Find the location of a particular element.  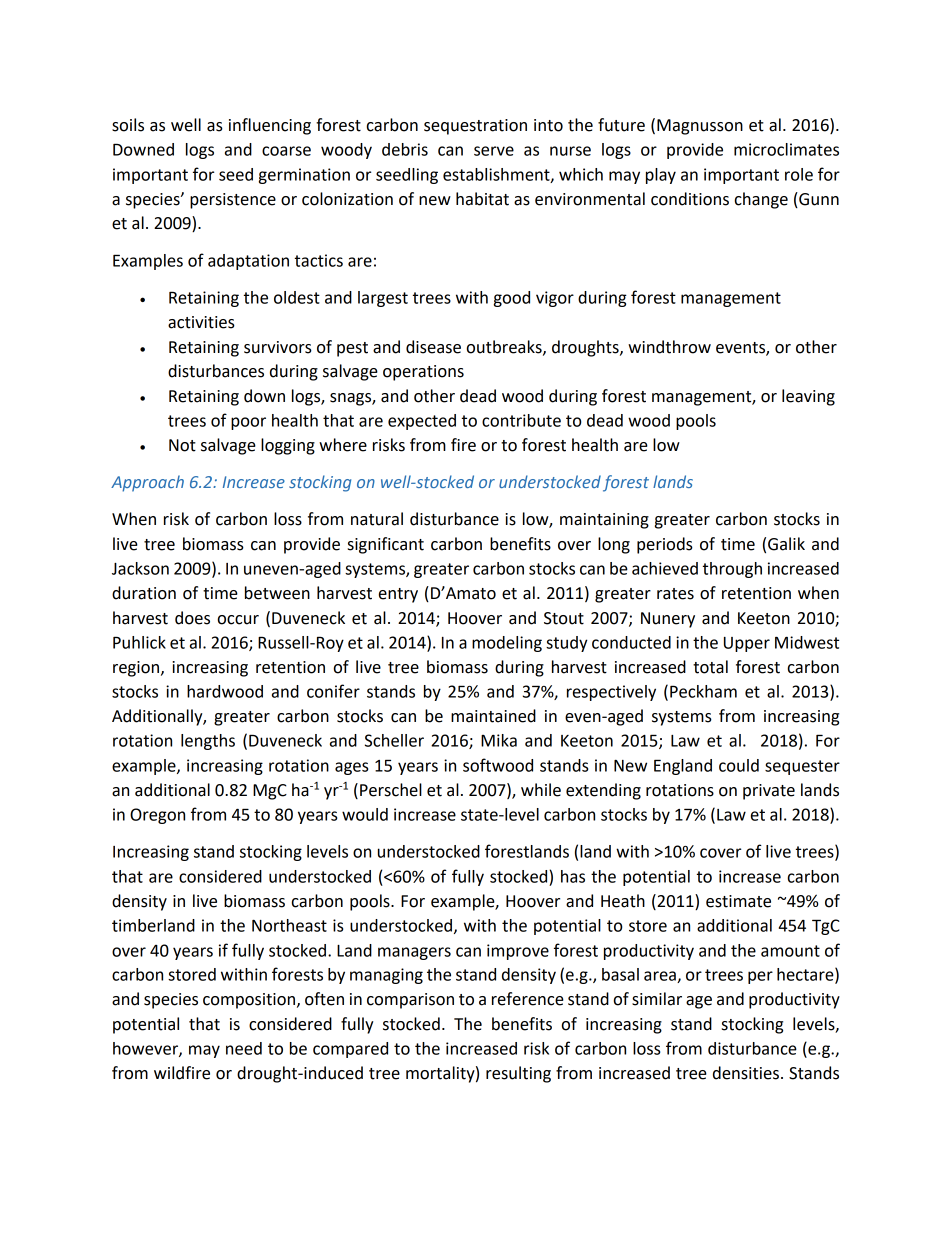

through is located at coordinates (732, 570).
